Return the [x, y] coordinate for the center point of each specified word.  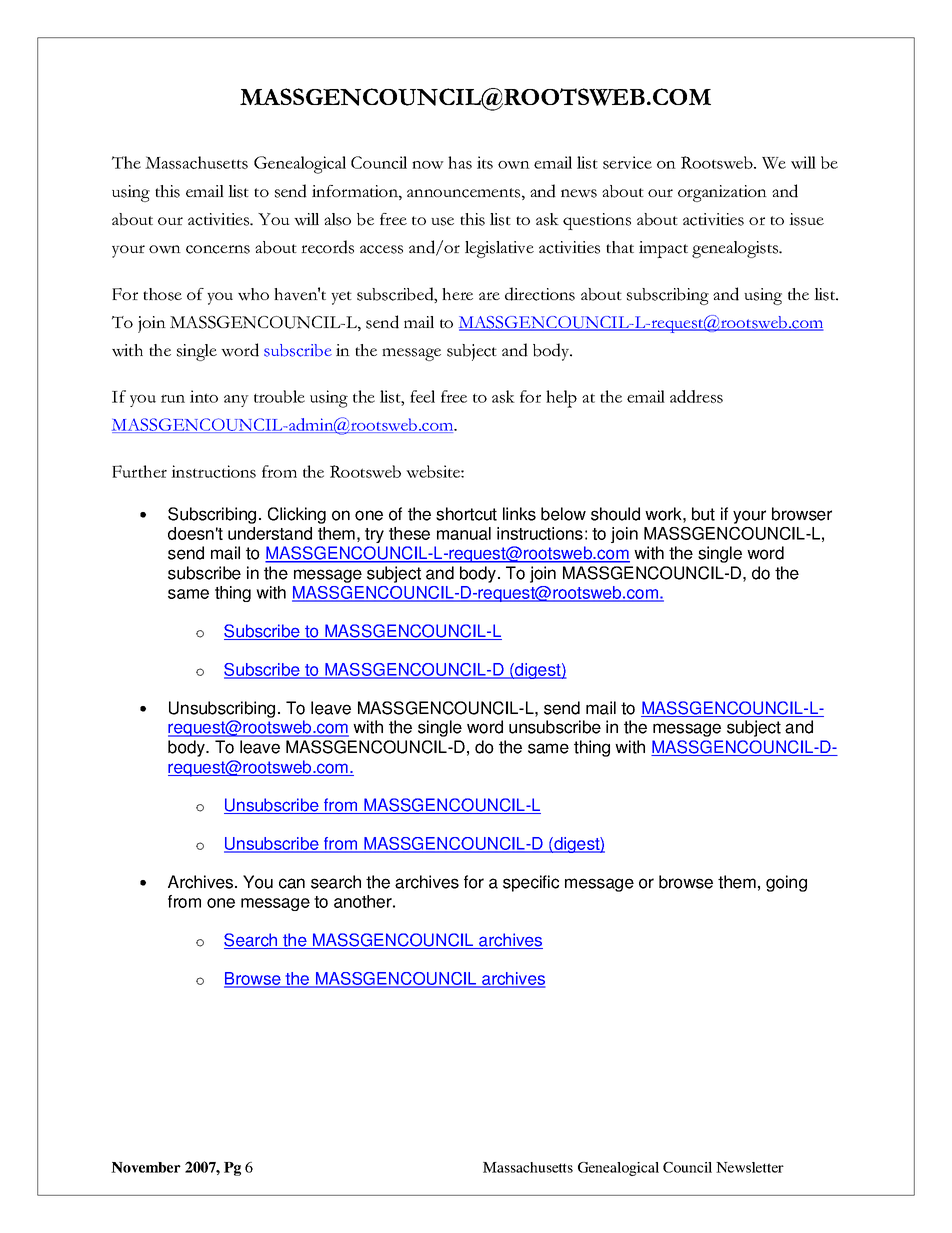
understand [270, 533]
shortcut [466, 514]
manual [464, 533]
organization [722, 193]
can [292, 883]
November [146, 1167]
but [703, 514]
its [485, 162]
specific [531, 883]
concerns [218, 249]
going [786, 883]
